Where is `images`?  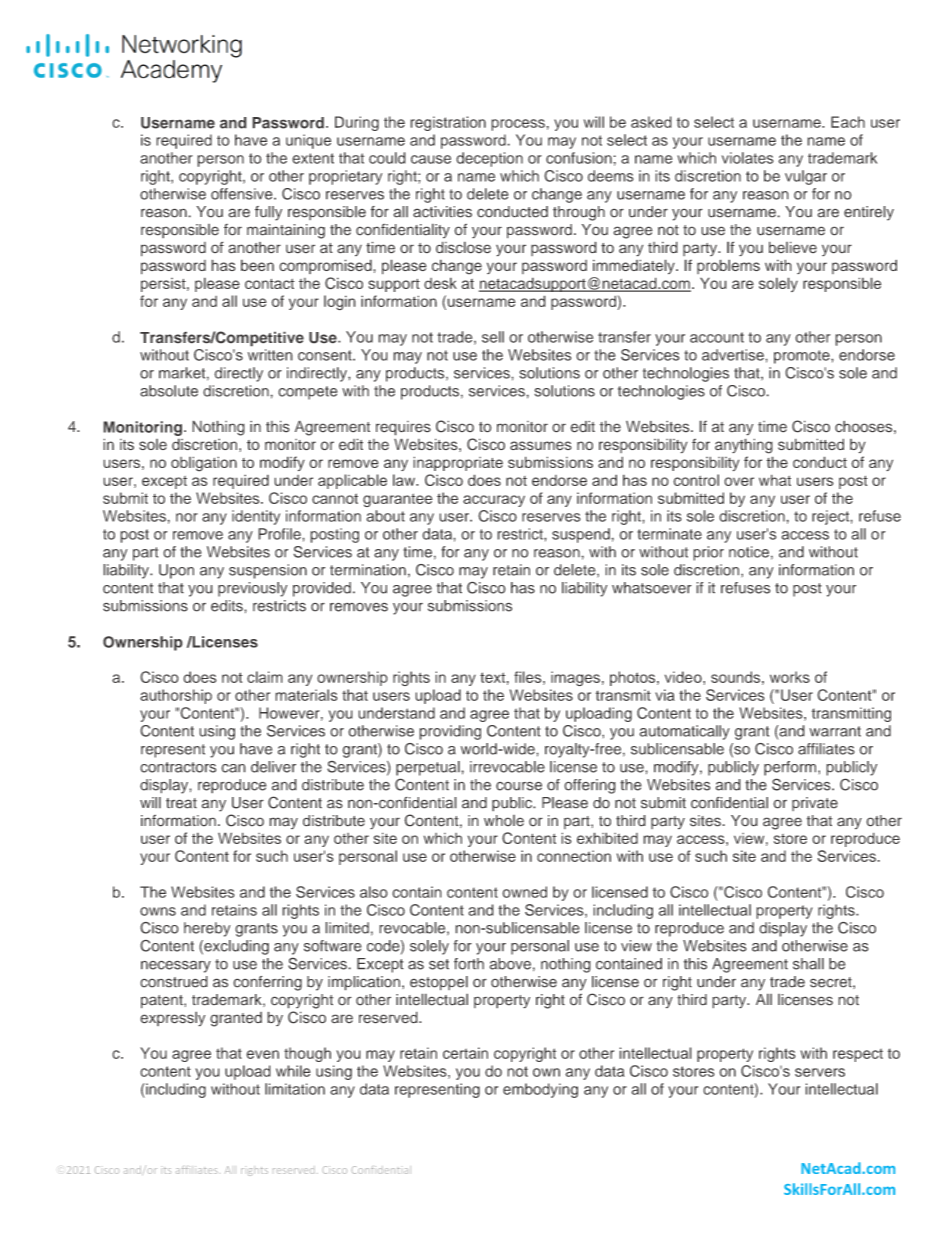
images is located at coordinates (575, 679).
